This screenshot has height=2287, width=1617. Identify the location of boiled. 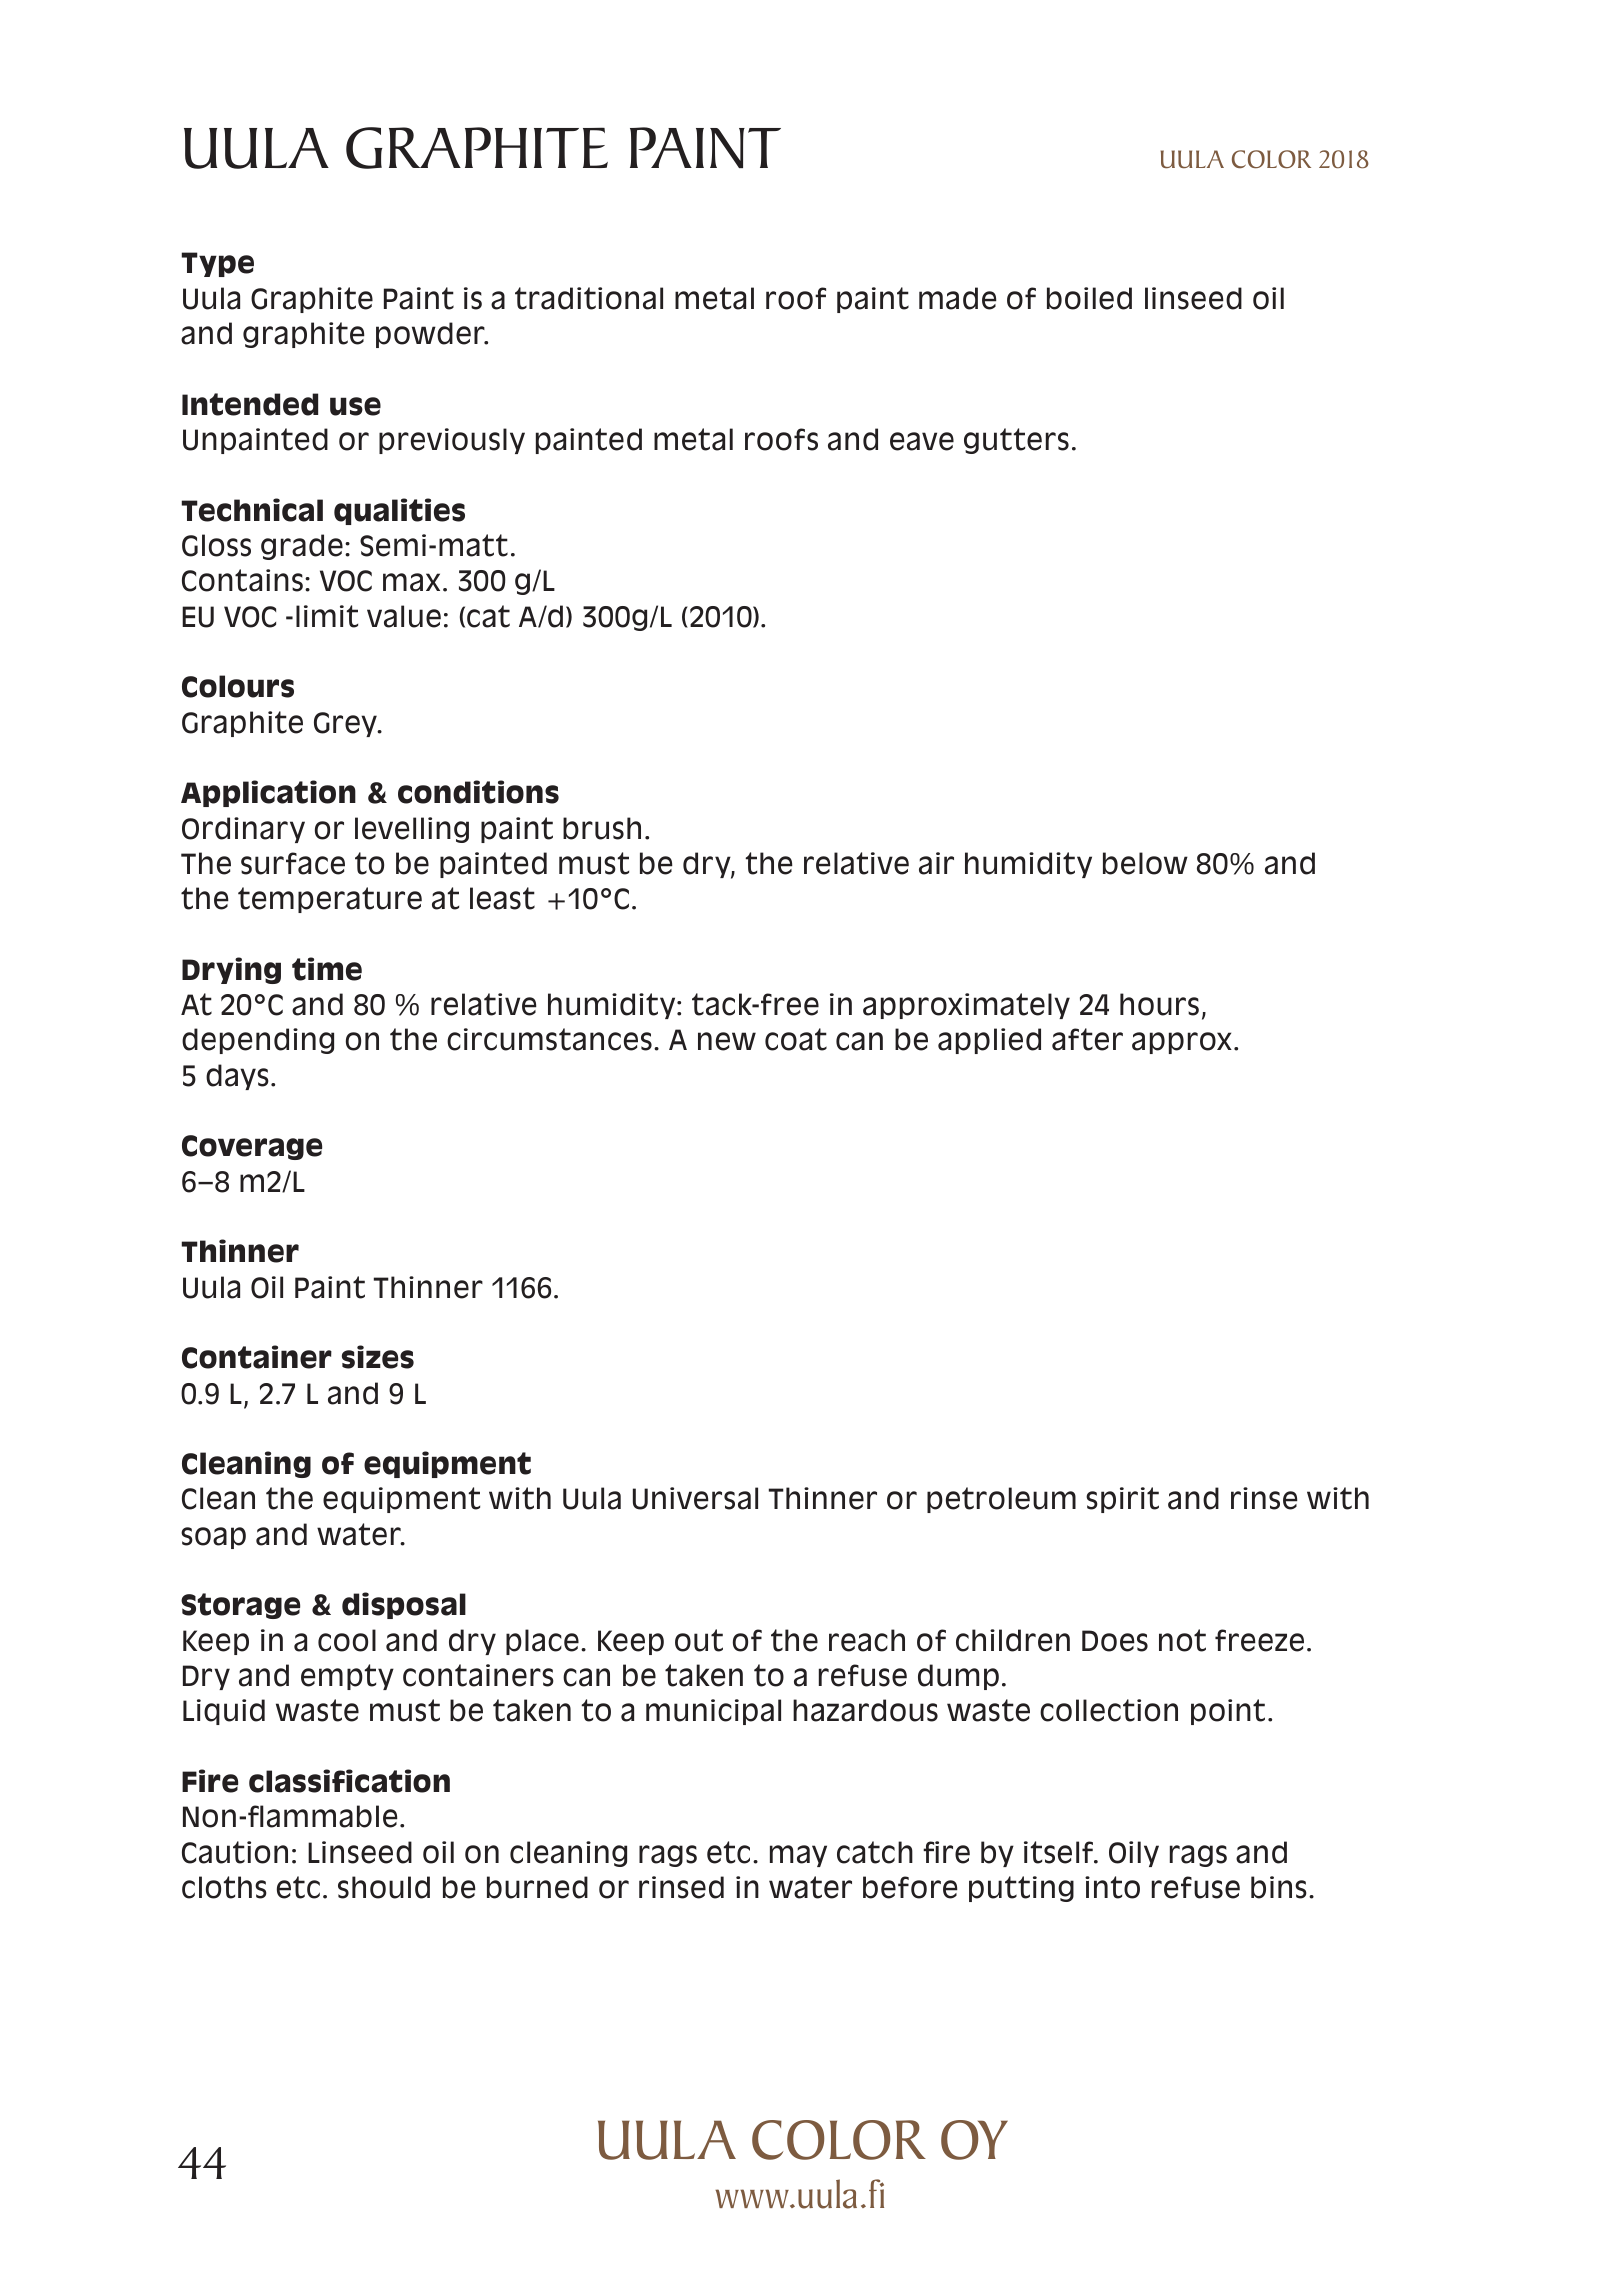
(1089, 298).
